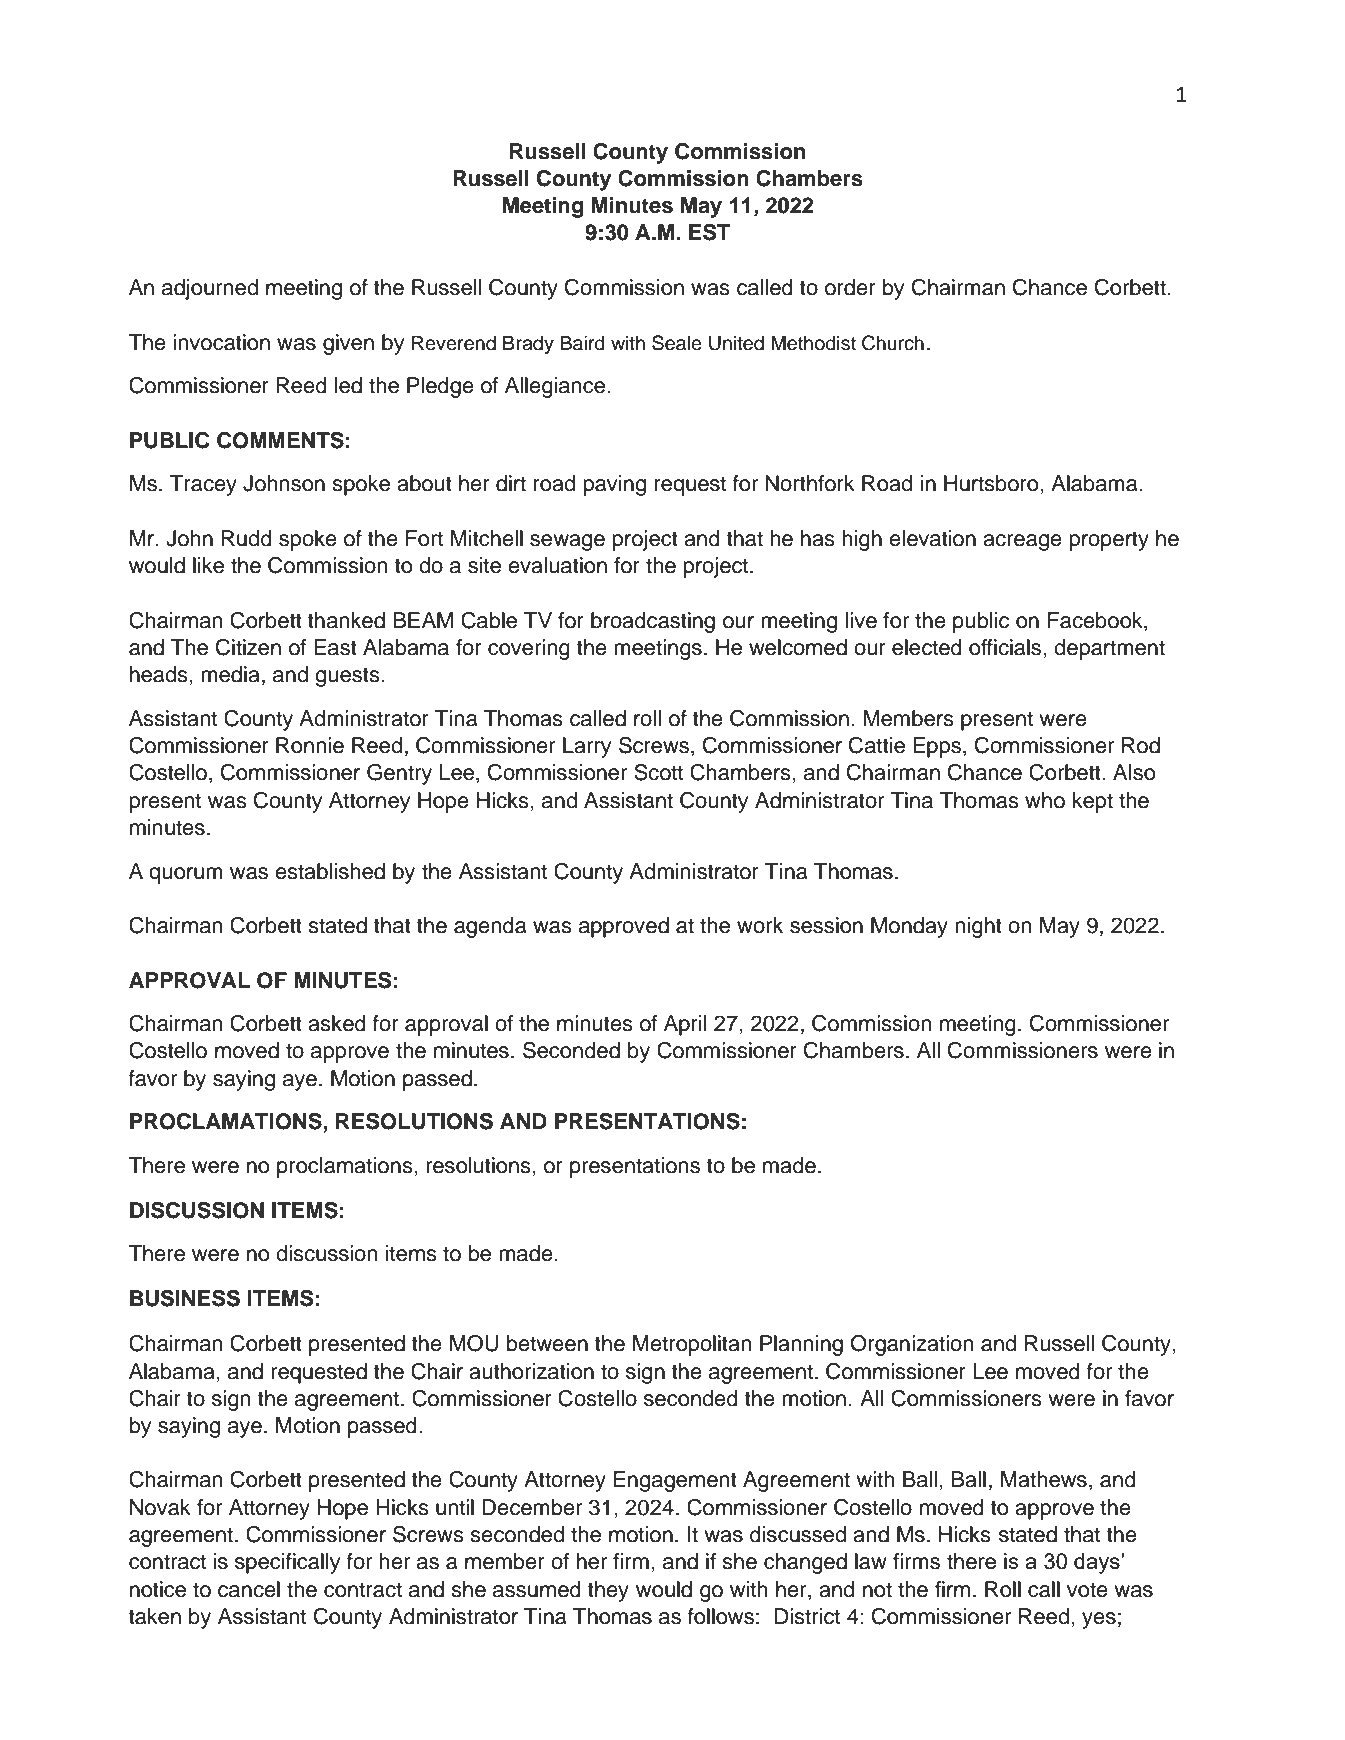 Image resolution: width=1345 pixels, height=1740 pixels. What do you see at coordinates (685, 1025) in the screenshot?
I see `April` at bounding box center [685, 1025].
